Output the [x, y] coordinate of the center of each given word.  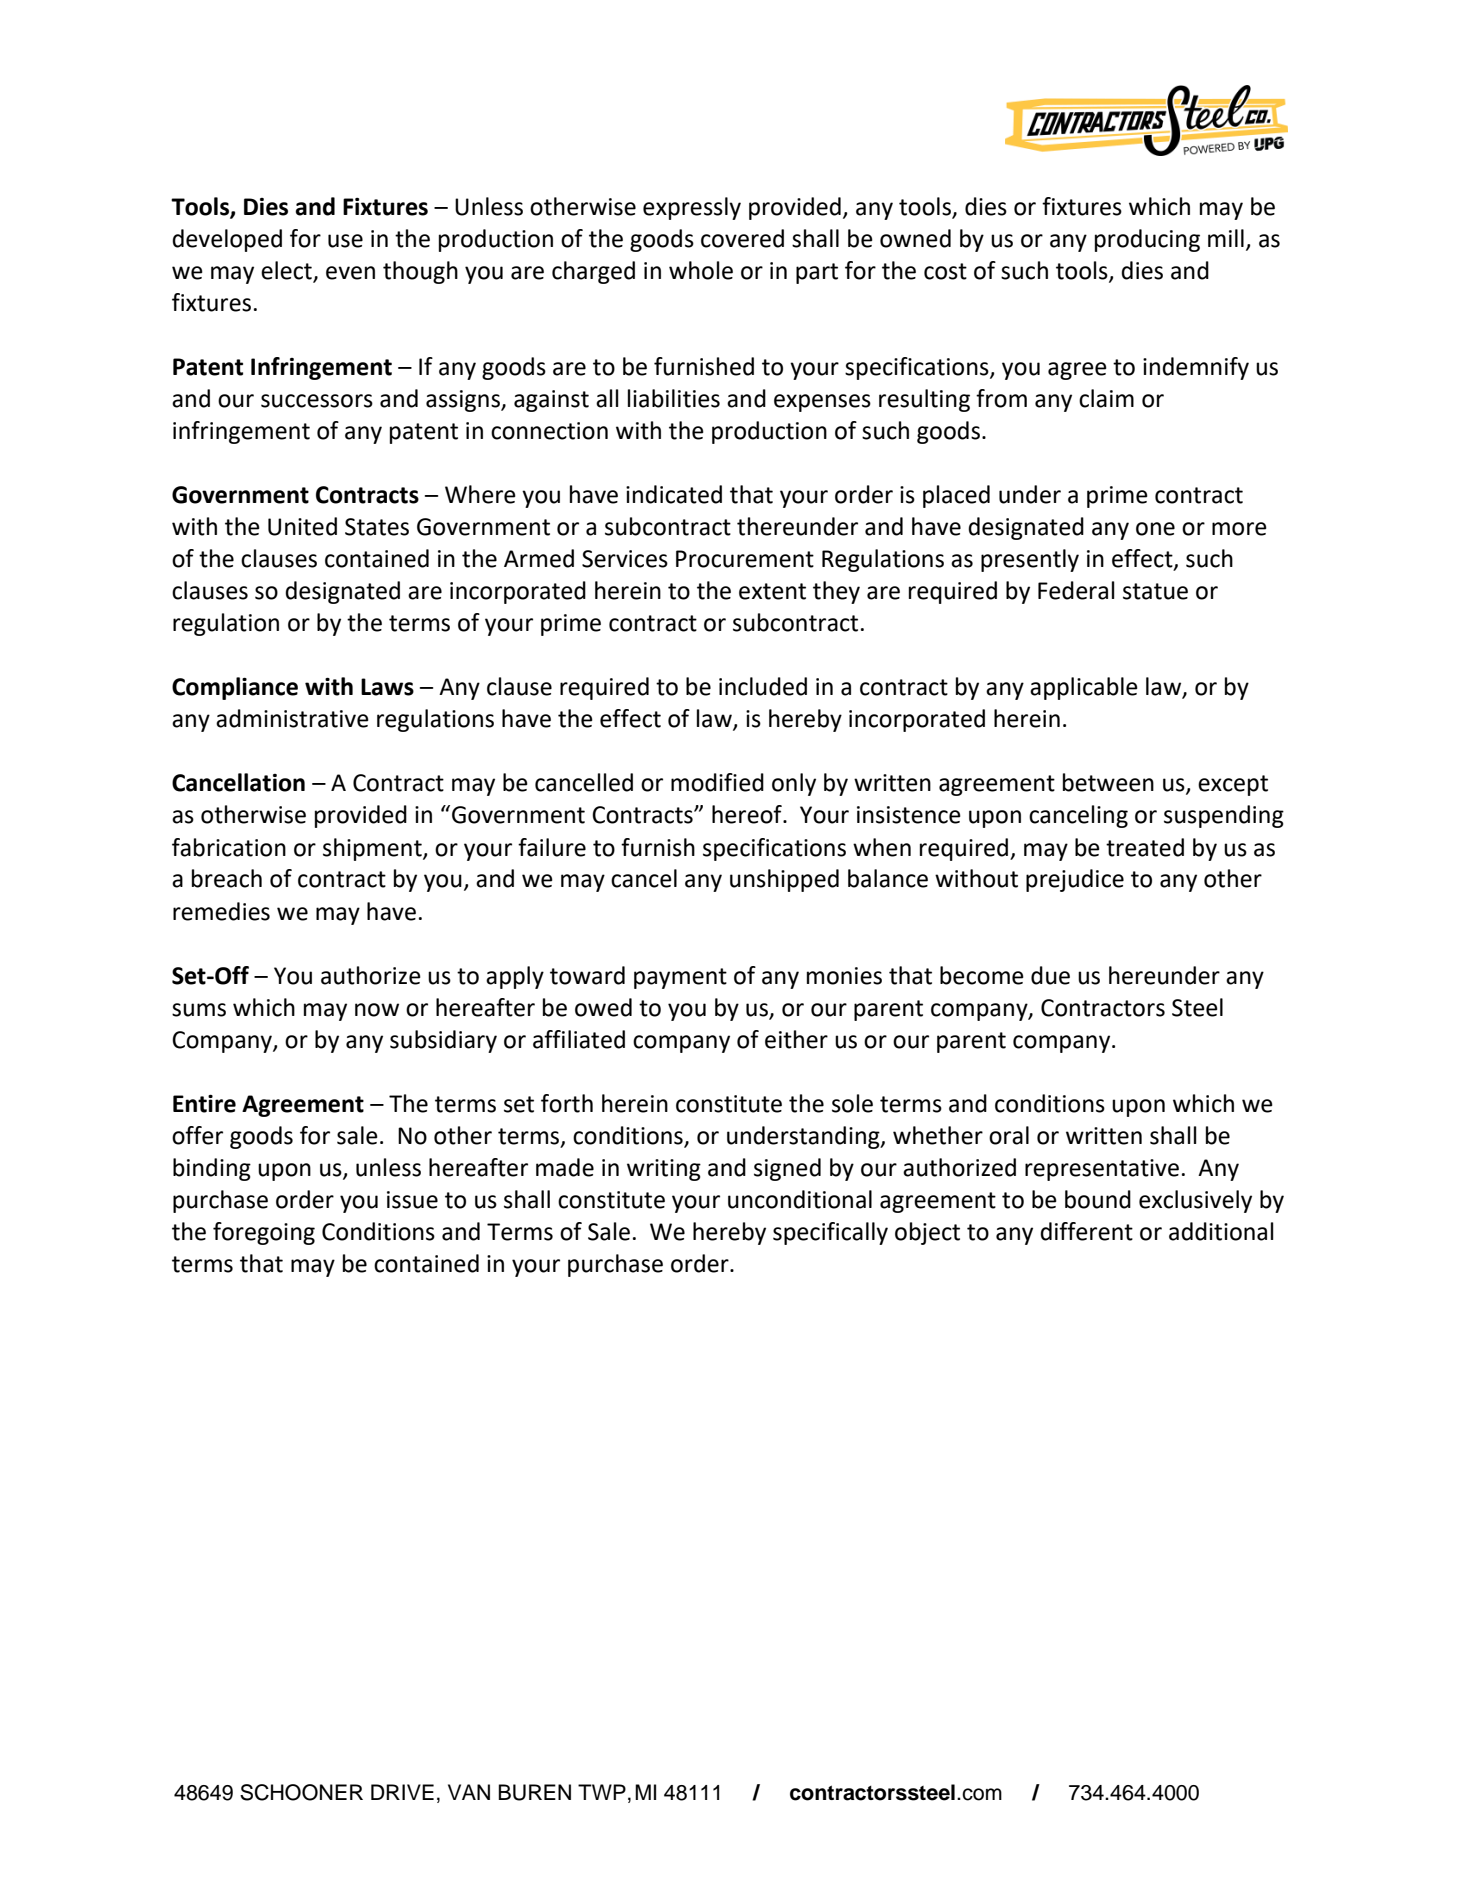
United [302, 526]
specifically [830, 1233]
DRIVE [402, 1792]
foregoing [264, 1233]
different [1086, 1231]
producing [1147, 240]
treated [1145, 847]
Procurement [745, 559]
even [350, 273]
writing [664, 1170]
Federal [1076, 590]
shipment [373, 849]
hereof [748, 814]
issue [412, 1200]
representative [1102, 1170]
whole [701, 270]
